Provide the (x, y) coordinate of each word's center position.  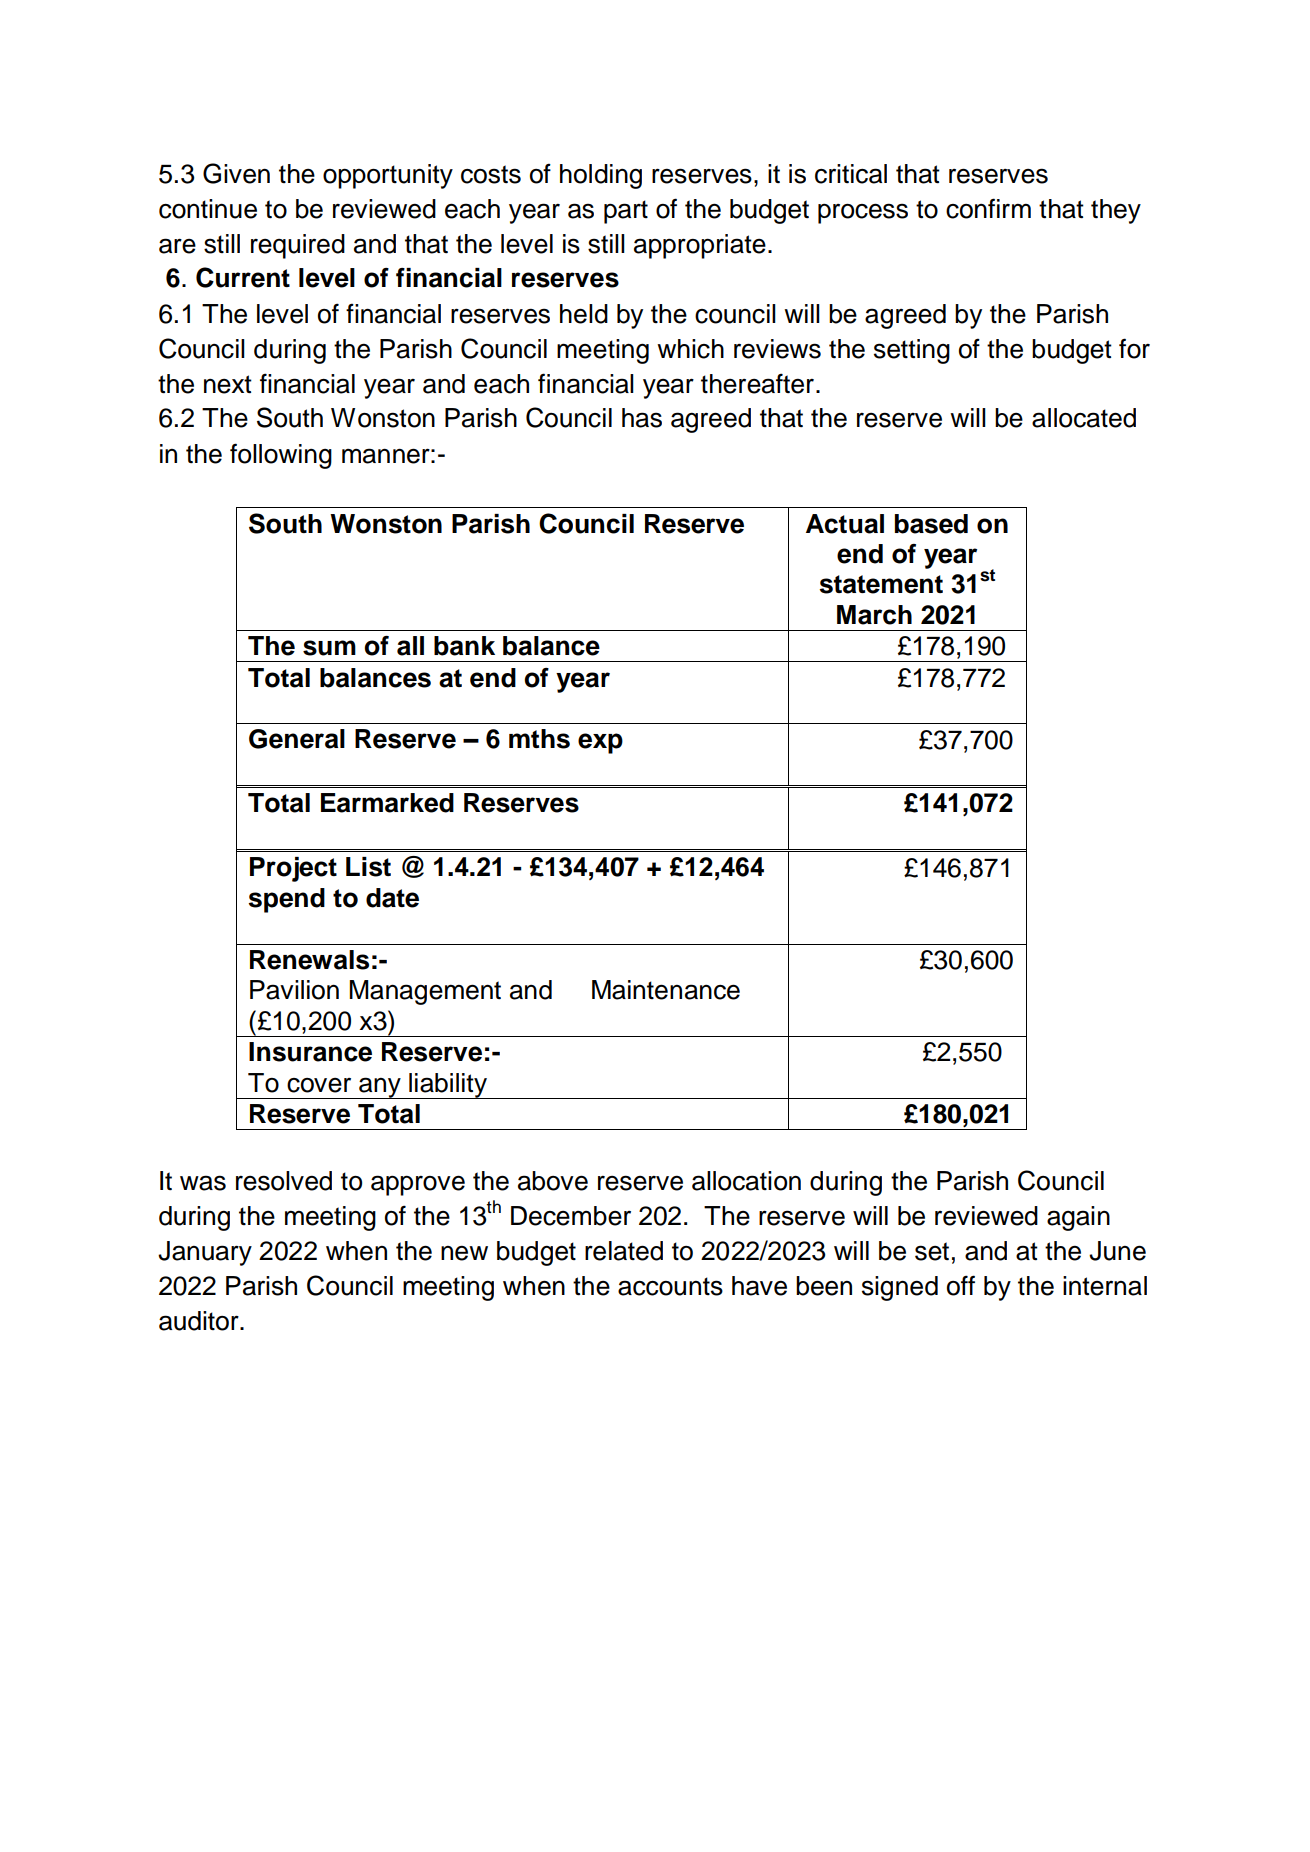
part (626, 212)
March (874, 615)
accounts (670, 1286)
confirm (988, 208)
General (297, 739)
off (961, 1285)
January (205, 1253)
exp (600, 743)
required (298, 246)
